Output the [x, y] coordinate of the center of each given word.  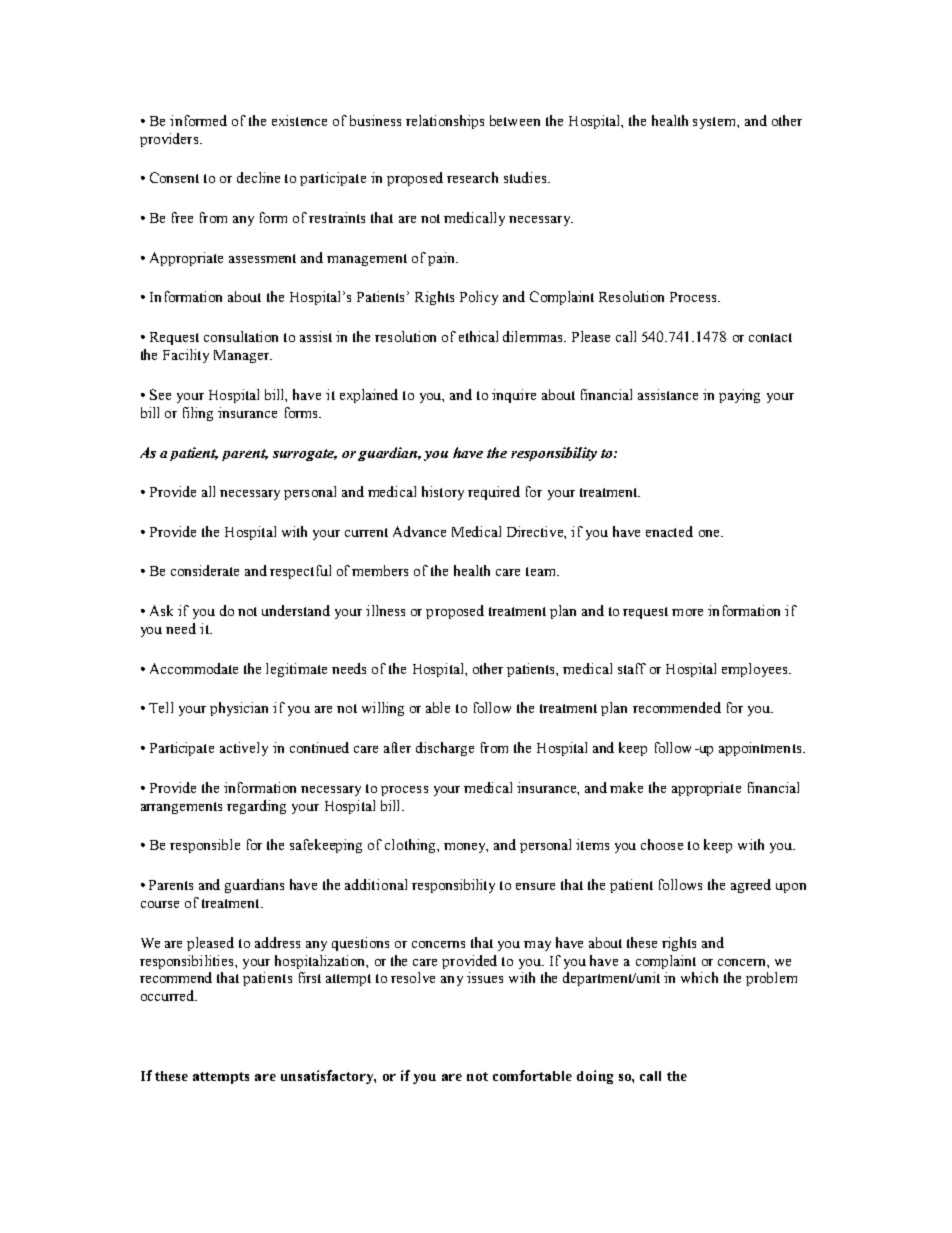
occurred [169, 995]
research [472, 177]
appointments [761, 749]
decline [258, 177]
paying [739, 396]
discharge [445, 749]
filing [198, 414]
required [494, 493]
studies [526, 177]
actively [244, 749]
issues [485, 977]
